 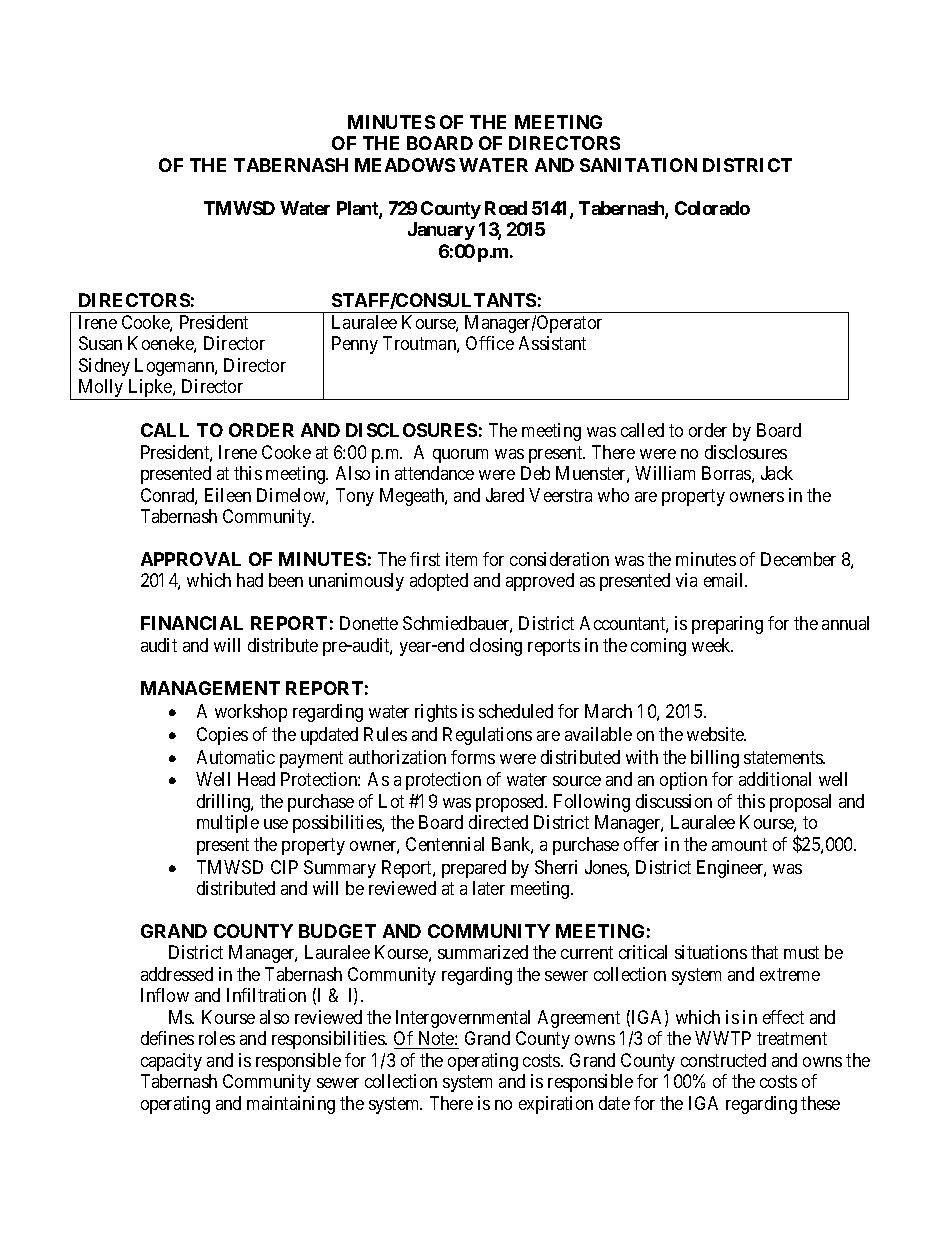 I want to click on Road, so click(x=506, y=208).
